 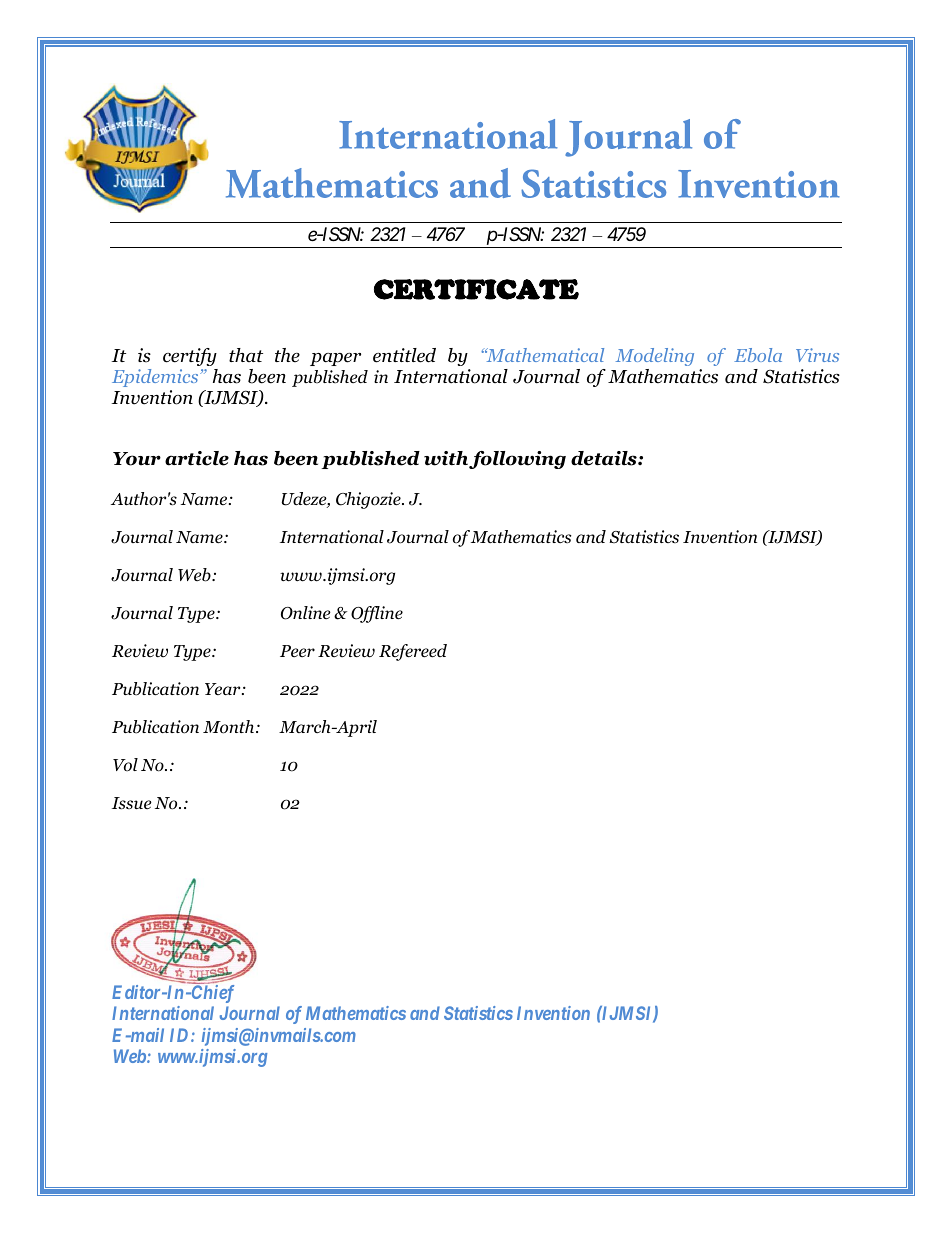 I want to click on CERTIFICATE, so click(x=476, y=289).
